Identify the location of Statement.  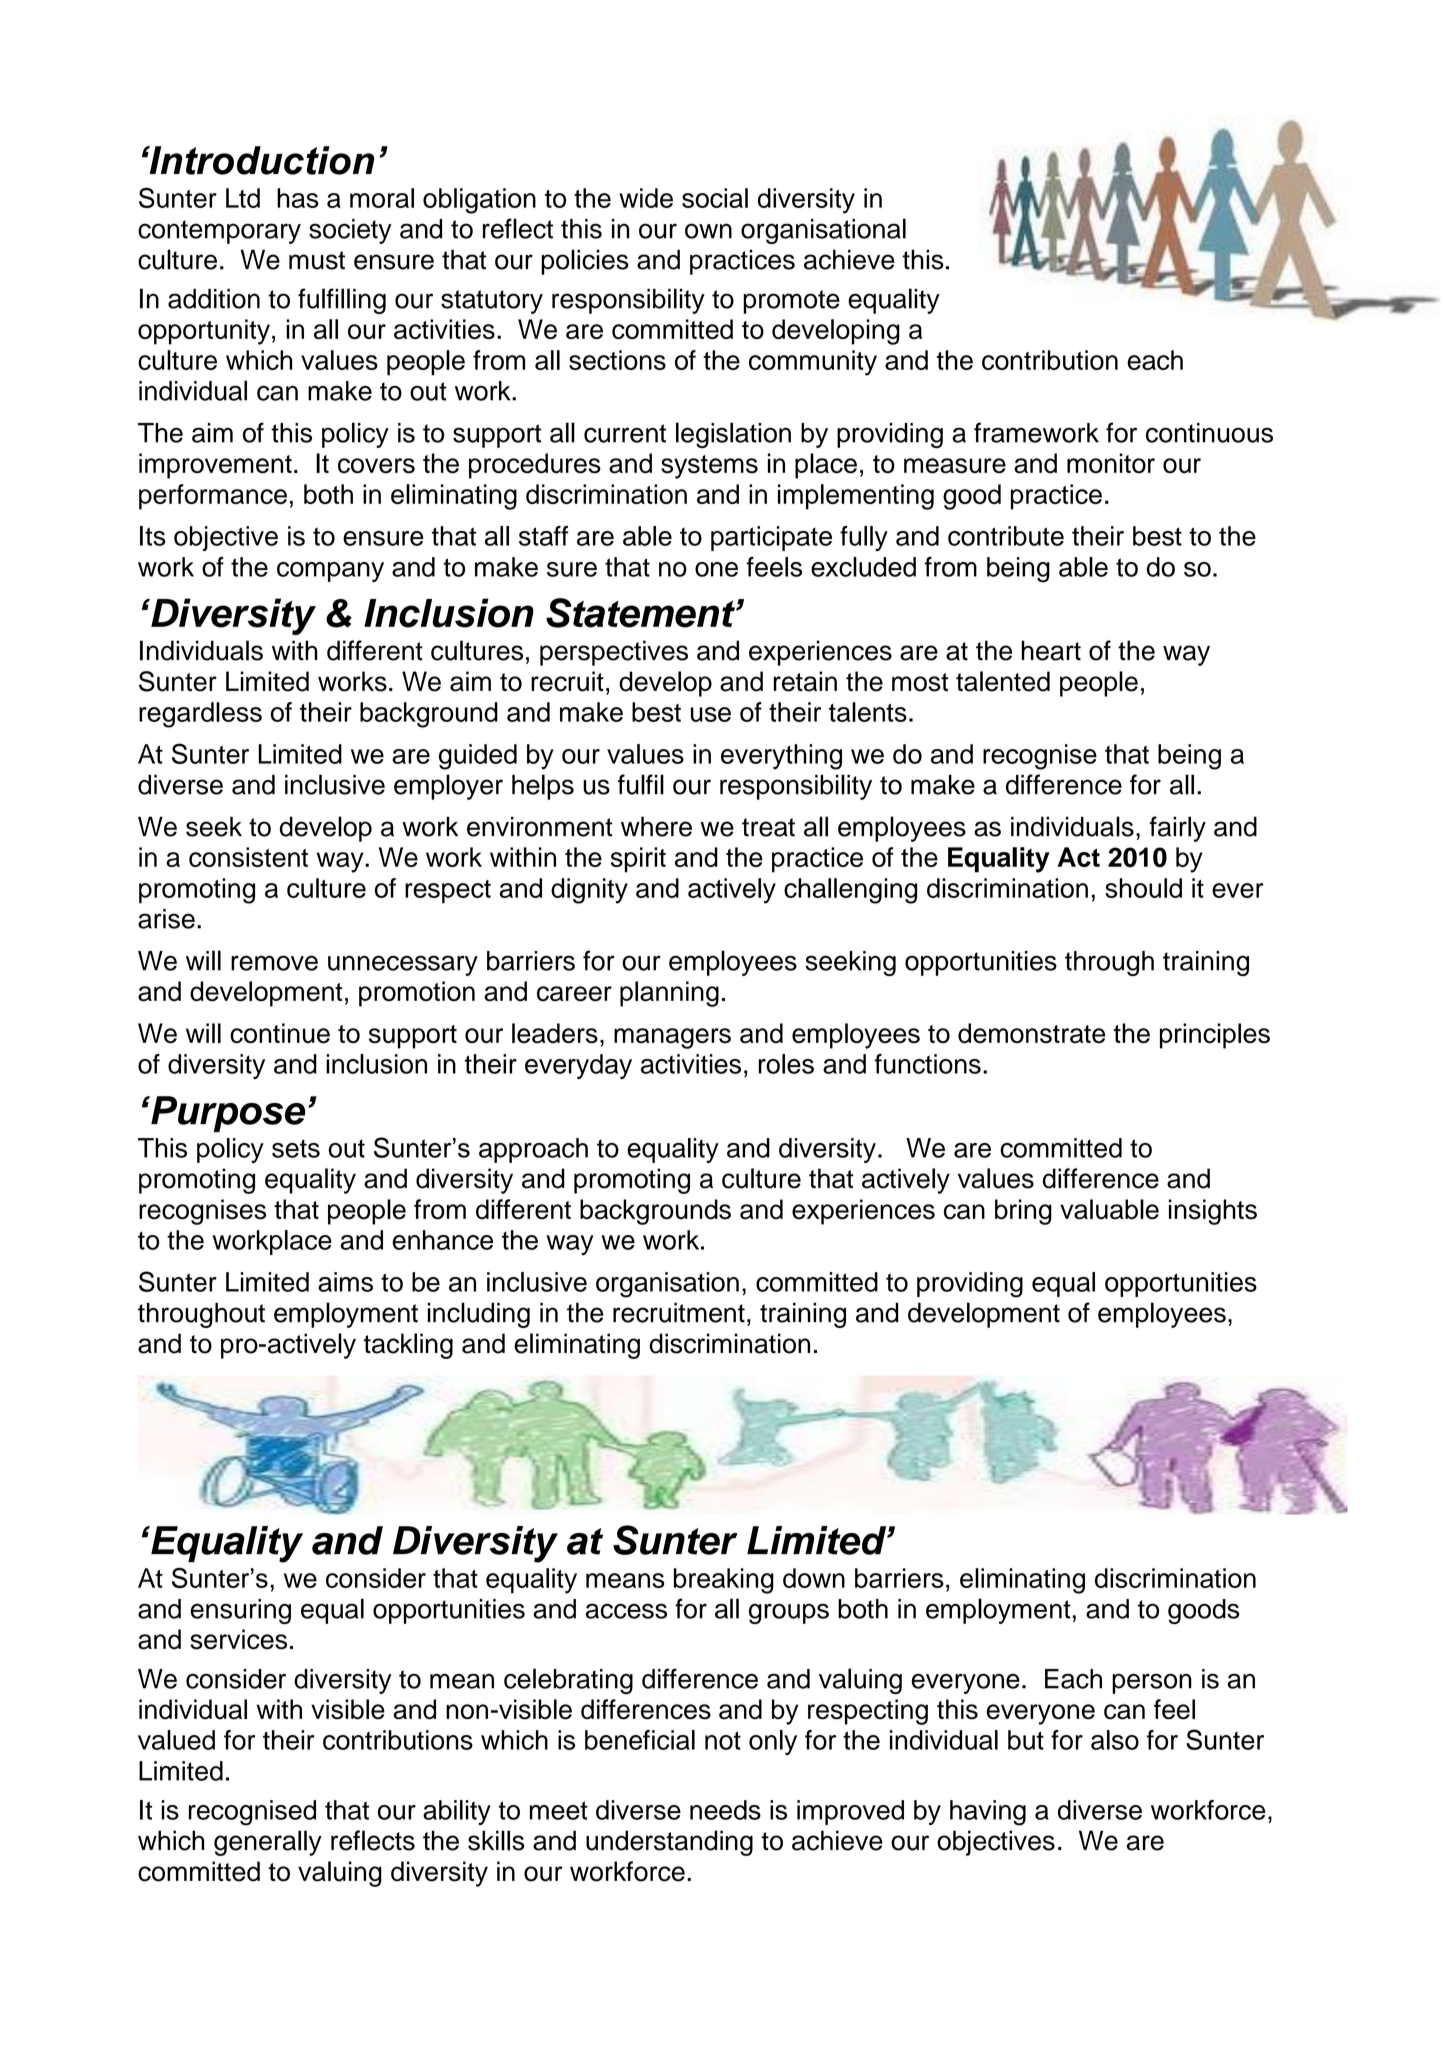
(641, 613).
